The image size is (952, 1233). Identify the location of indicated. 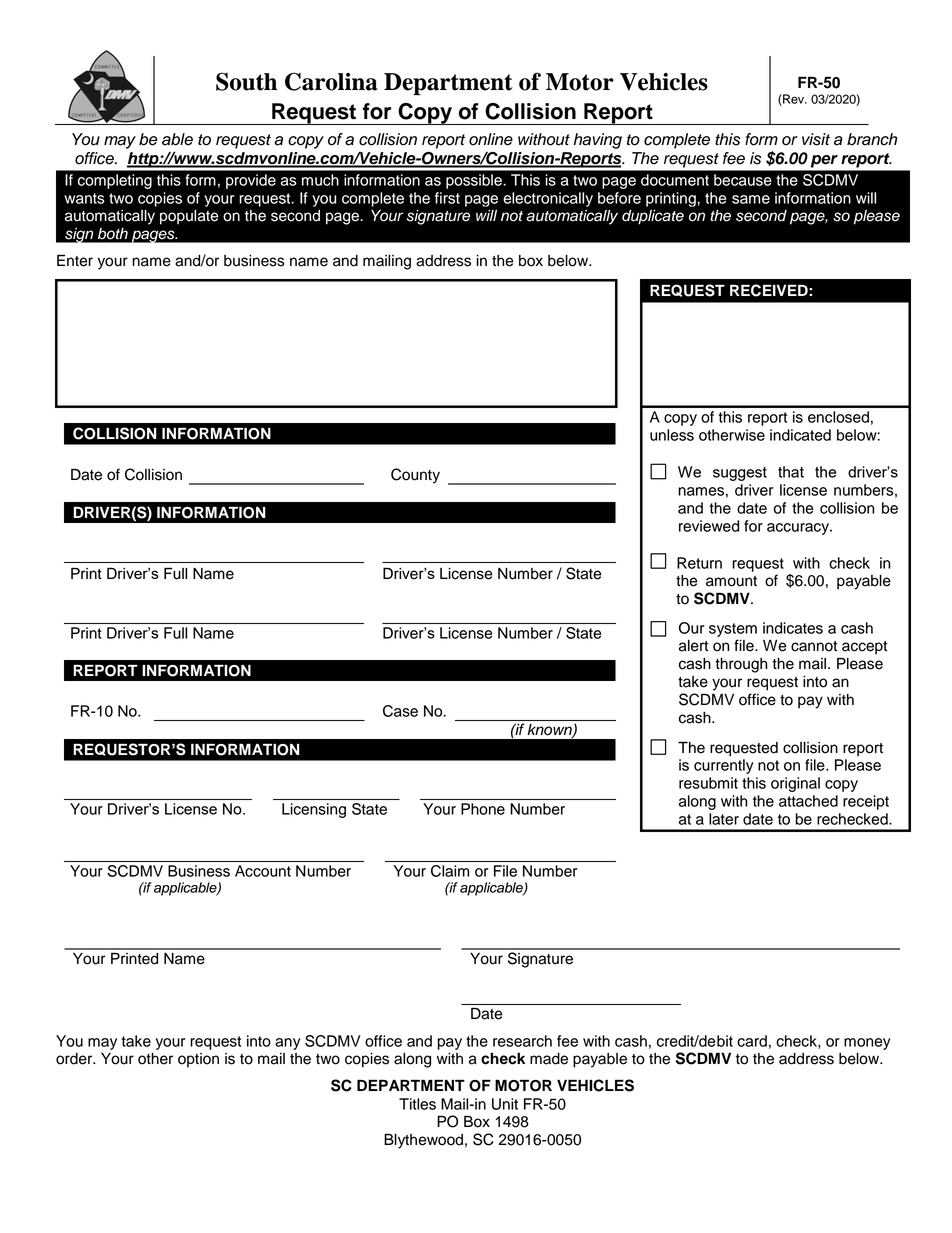
(800, 435).
